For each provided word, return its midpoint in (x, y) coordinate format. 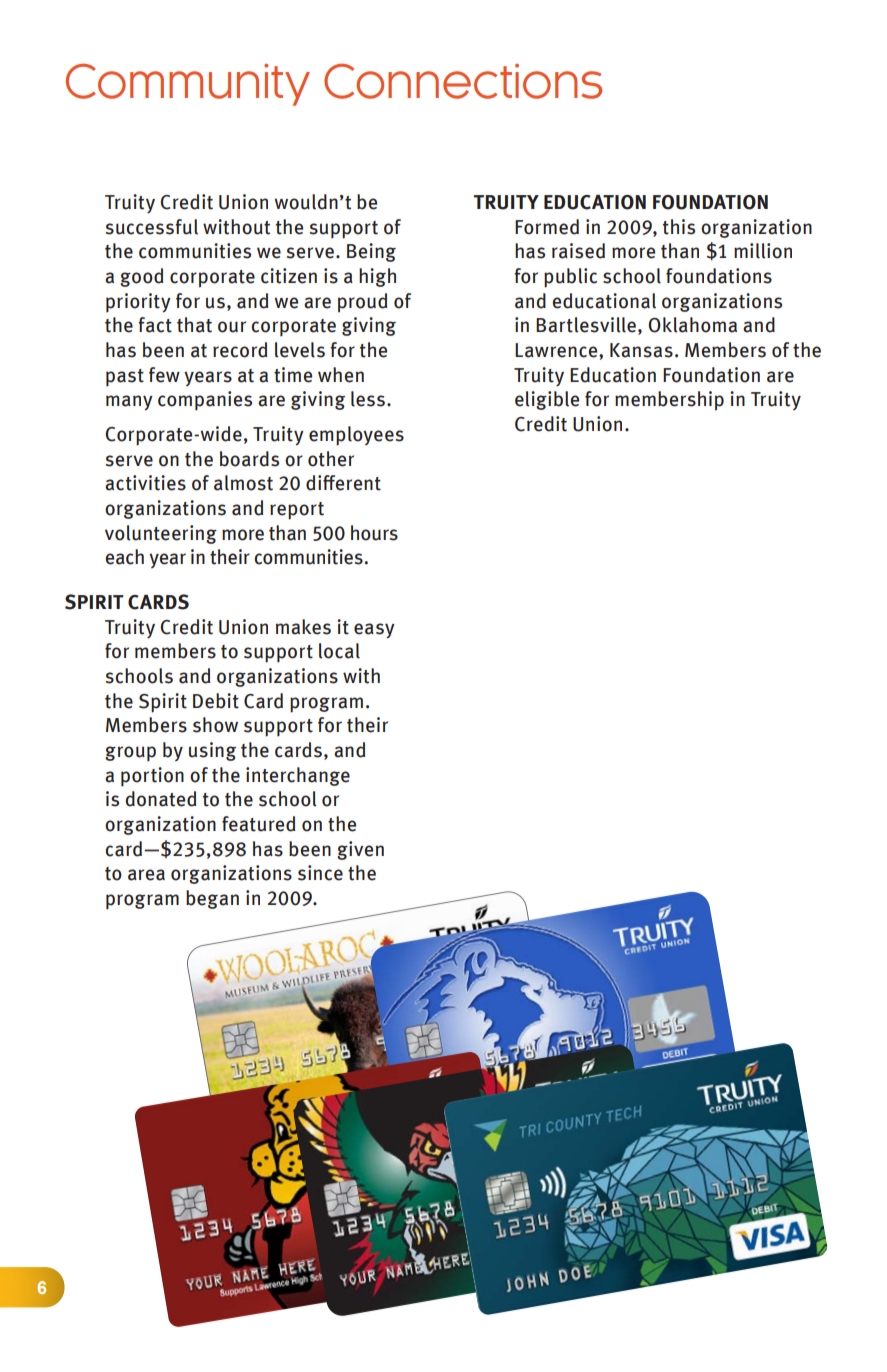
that (194, 325)
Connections (463, 81)
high (377, 277)
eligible (547, 400)
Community (188, 84)
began (212, 899)
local (339, 651)
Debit (216, 701)
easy (374, 631)
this (679, 227)
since (320, 873)
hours (374, 533)
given (360, 850)
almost (243, 483)
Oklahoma (692, 325)
